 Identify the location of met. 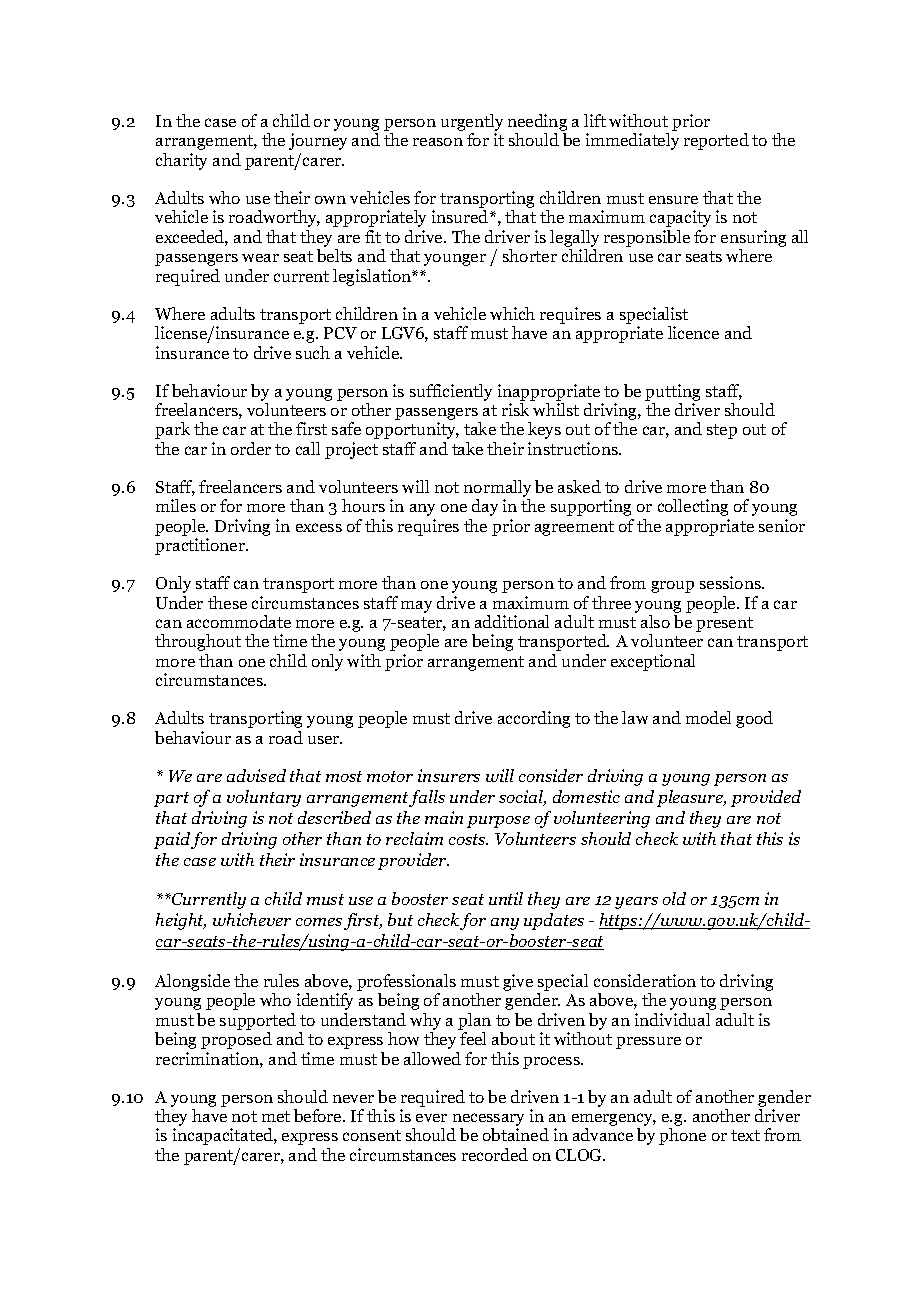
(276, 1116).
